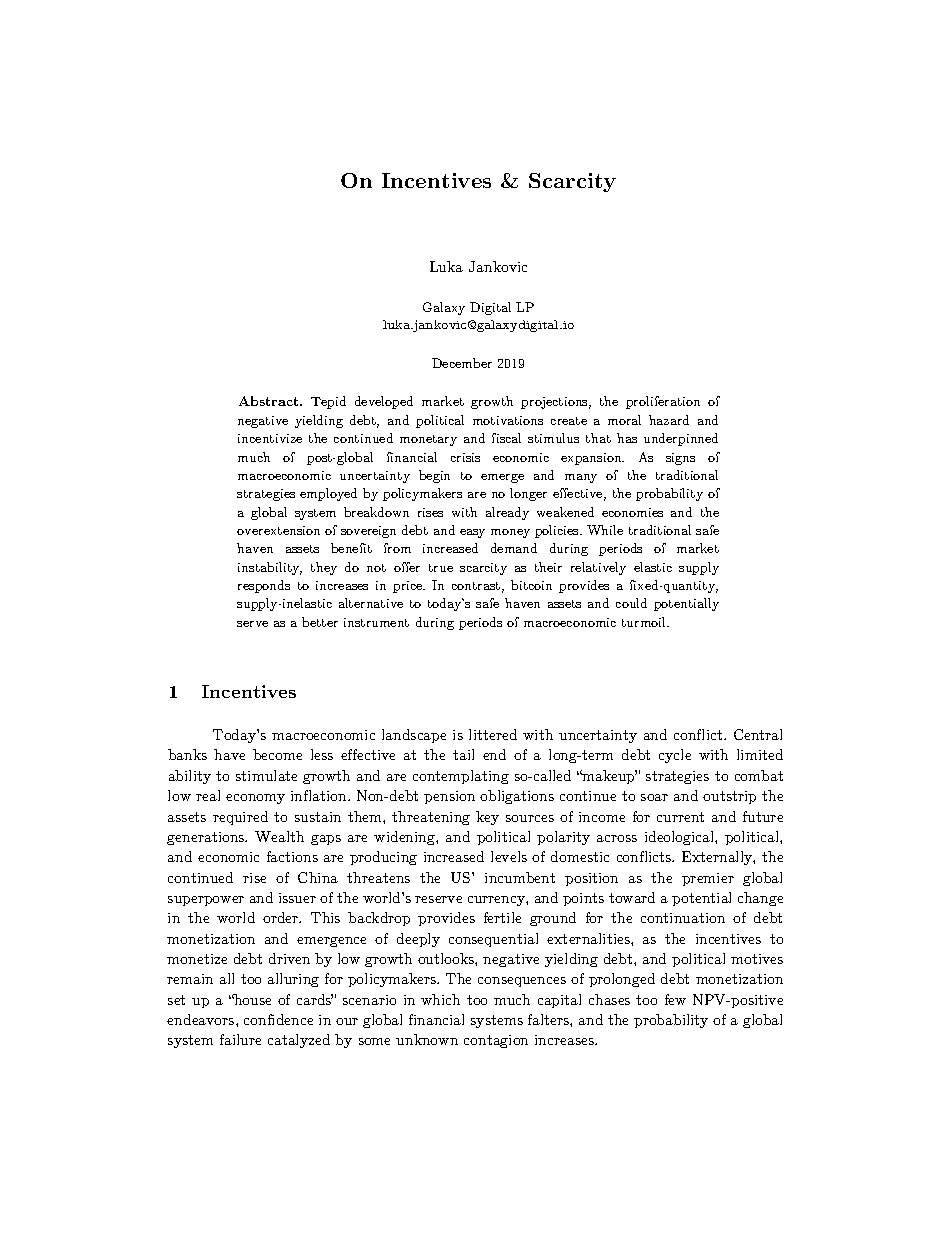  What do you see at coordinates (758, 734) in the image?
I see `Central` at bounding box center [758, 734].
